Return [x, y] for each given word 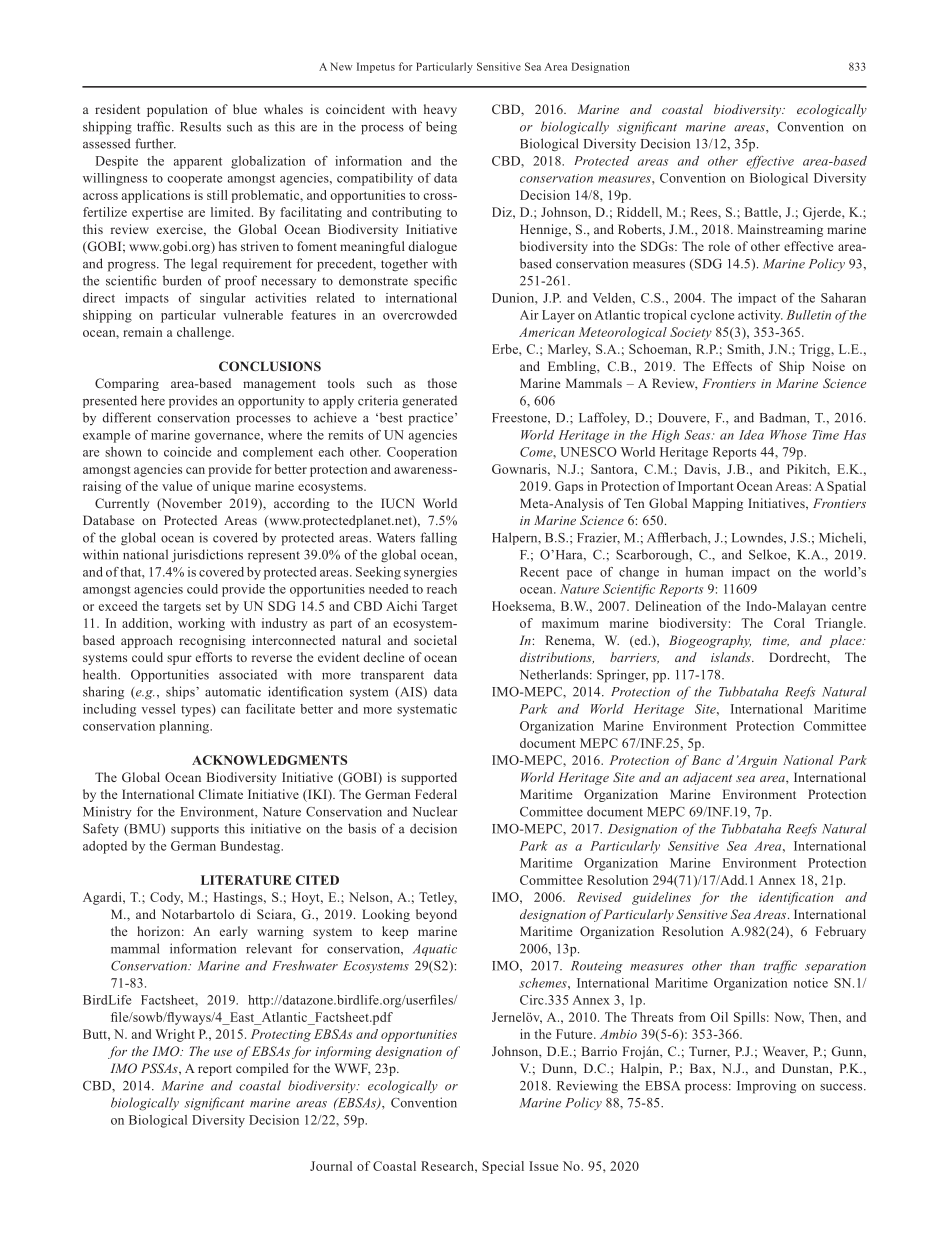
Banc [706, 760]
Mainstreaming [780, 230]
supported [429, 778]
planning [185, 727]
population [177, 110]
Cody [166, 898]
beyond [436, 915]
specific [435, 281]
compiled [262, 1069]
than [742, 965]
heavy [440, 110]
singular [223, 299]
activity [760, 316]
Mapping [718, 504]
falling [439, 539]
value [177, 486]
